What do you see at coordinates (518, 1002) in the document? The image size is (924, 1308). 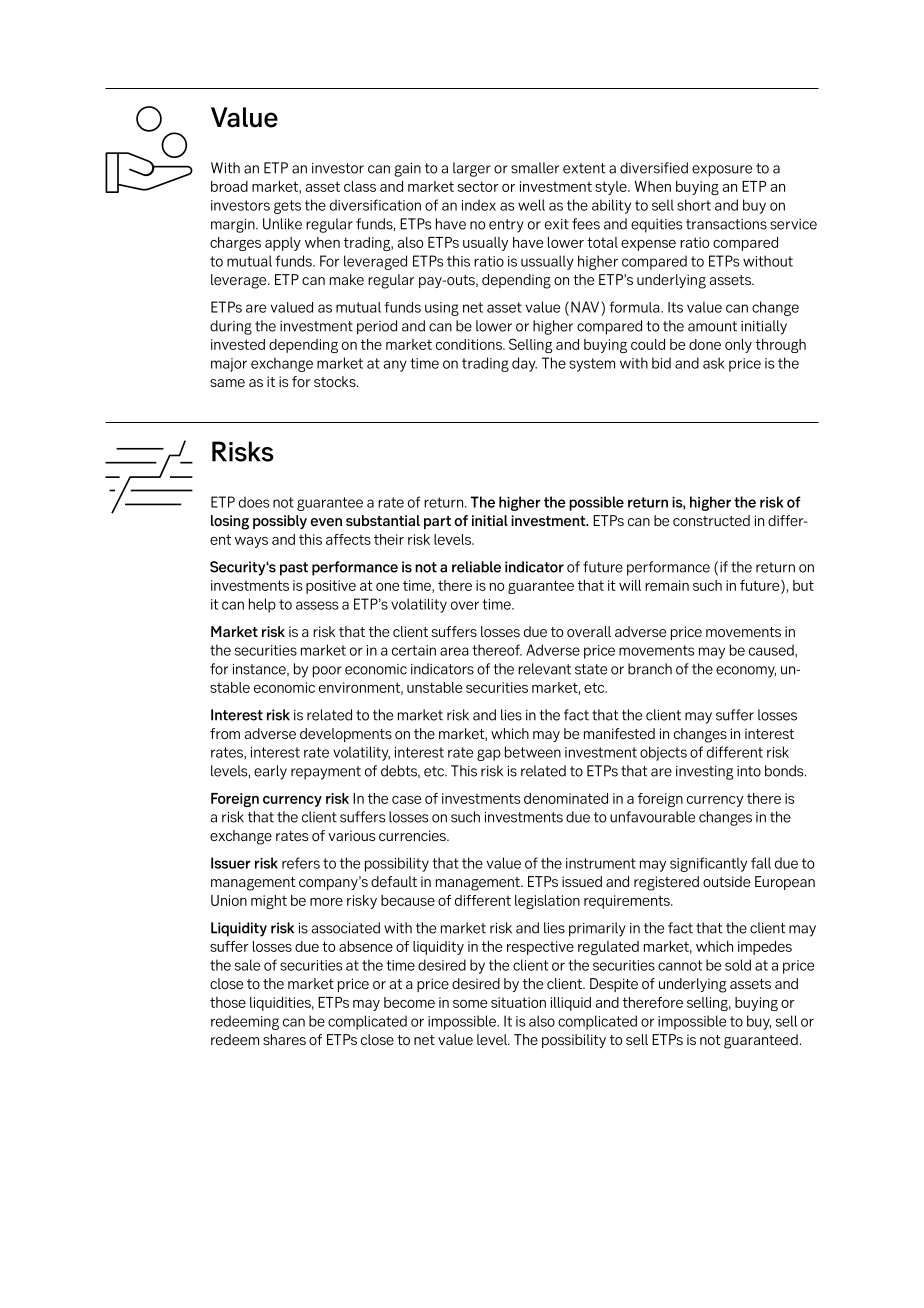 I see `situation` at bounding box center [518, 1002].
